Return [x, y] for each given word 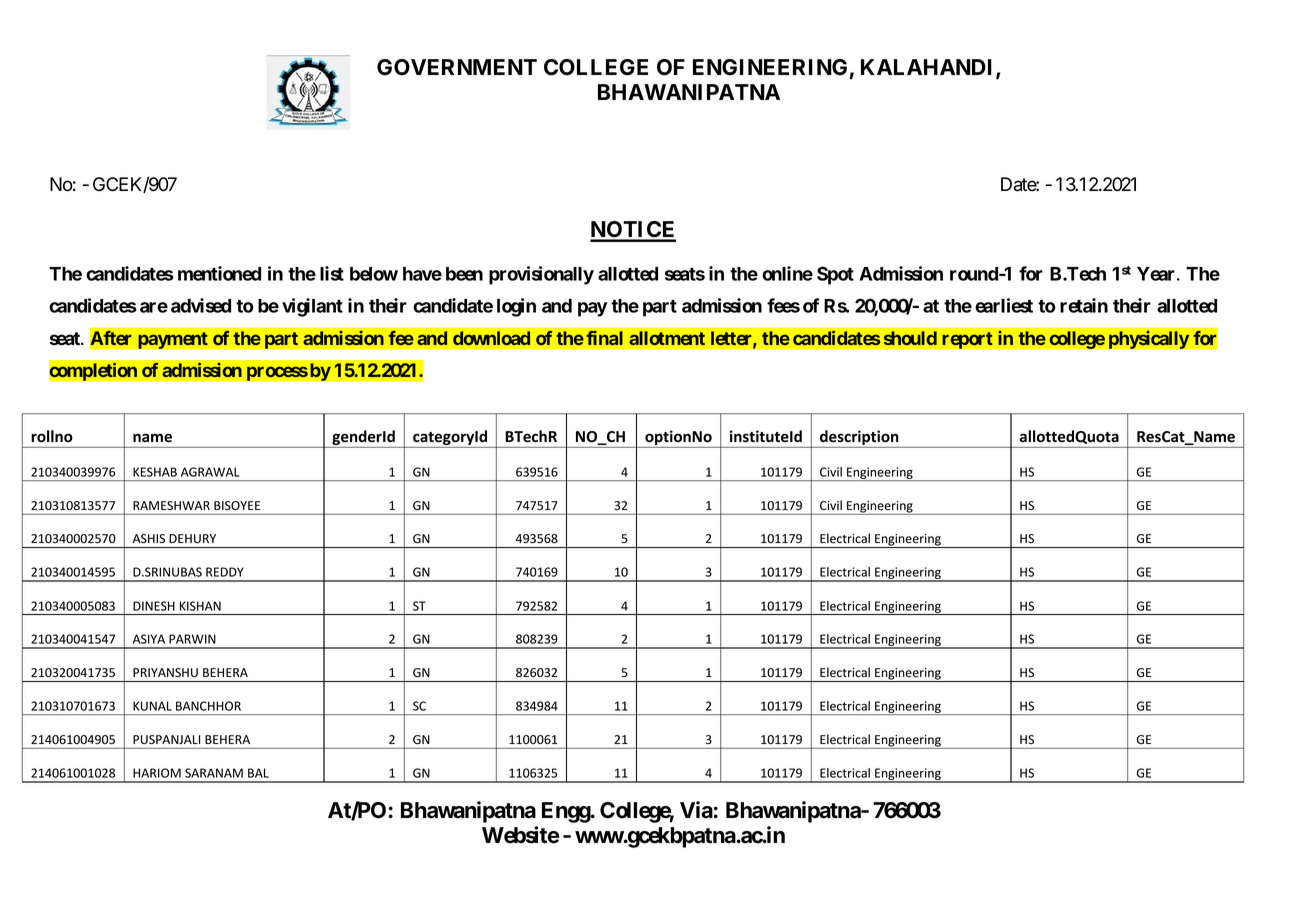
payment [173, 340]
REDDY [225, 572]
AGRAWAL [210, 472]
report [967, 340]
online [787, 273]
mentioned [219, 273]
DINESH [154, 606]
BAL [258, 773]
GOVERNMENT [457, 67]
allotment [667, 338]
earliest [1004, 305]
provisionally [541, 275]
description [859, 439]
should [910, 338]
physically [1149, 339]
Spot [835, 275]
